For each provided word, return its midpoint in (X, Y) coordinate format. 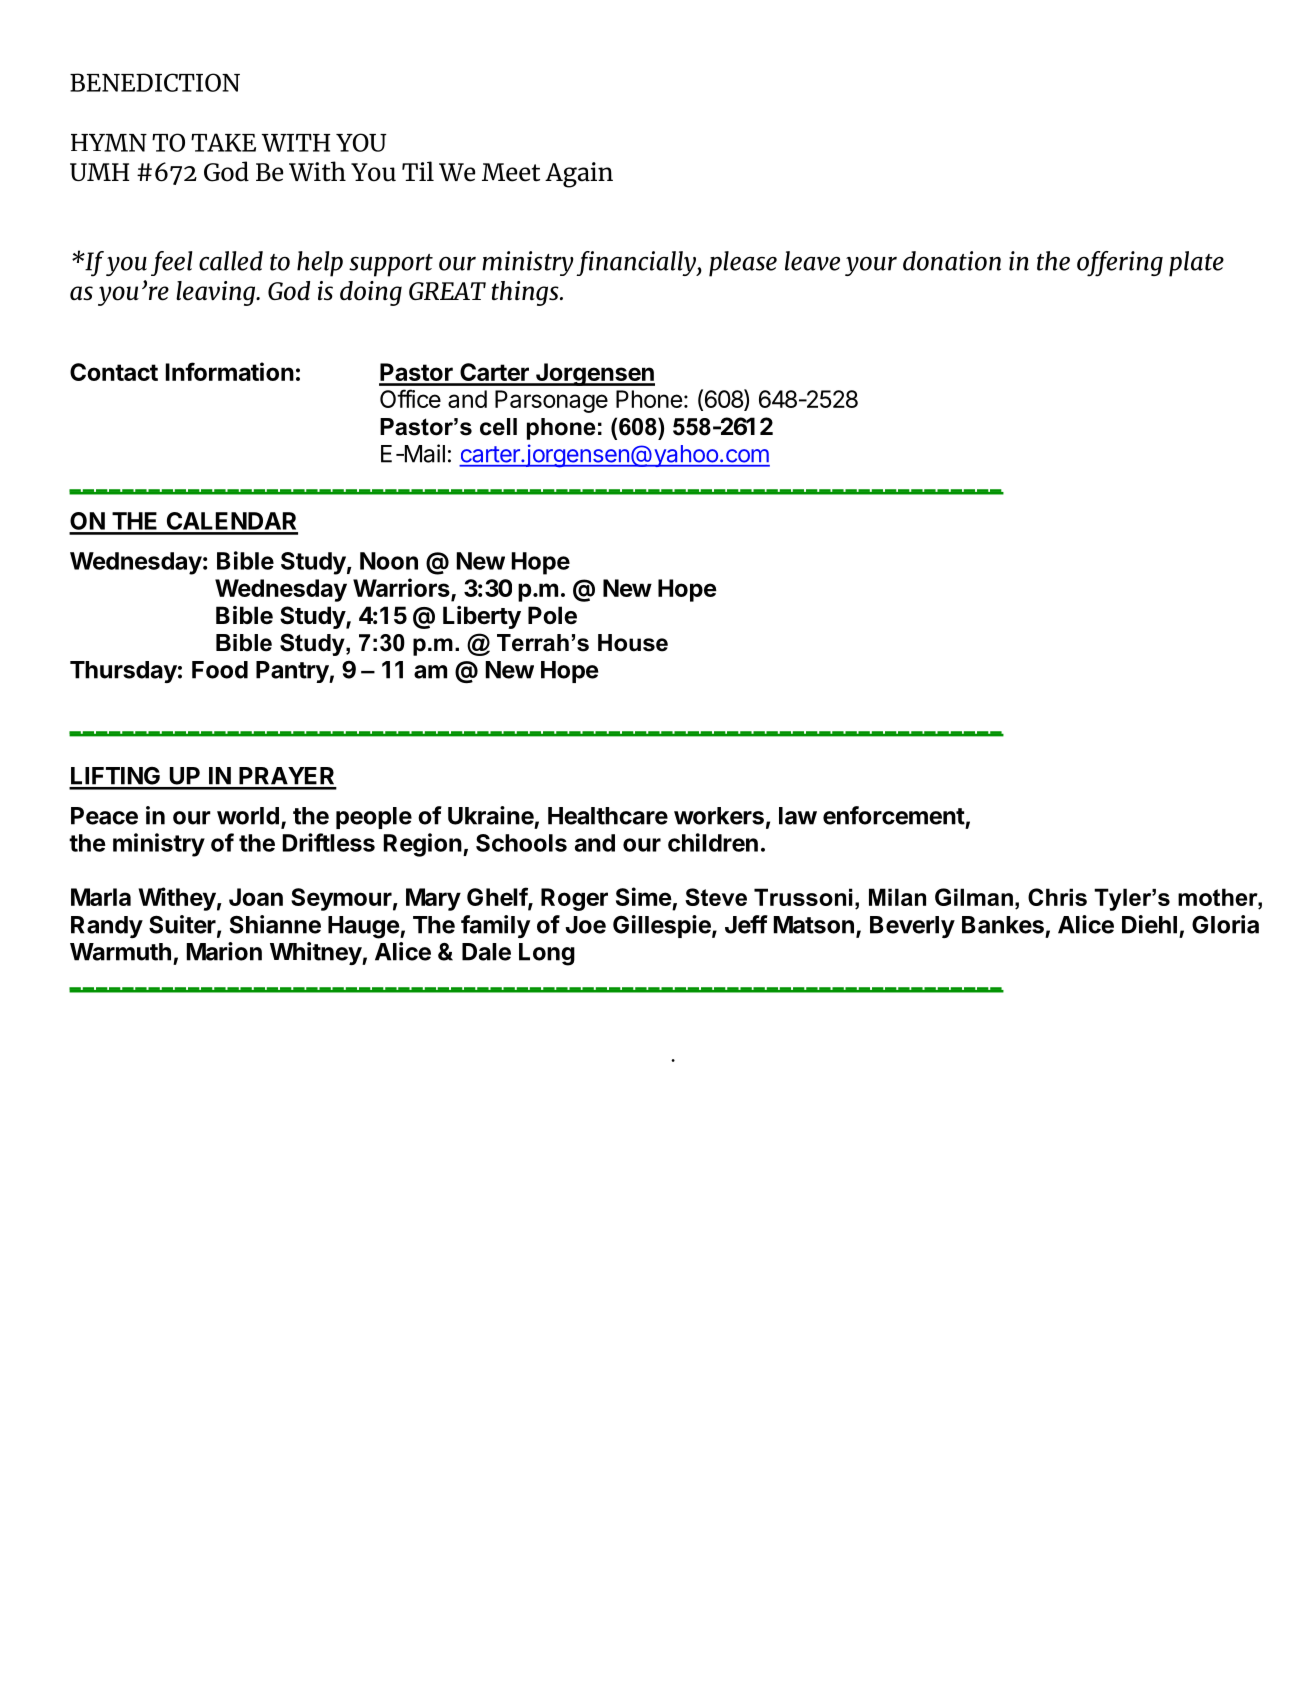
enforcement (894, 815)
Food (220, 670)
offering (1120, 264)
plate (1196, 264)
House (633, 643)
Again (579, 175)
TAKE (223, 142)
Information (230, 371)
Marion (224, 951)
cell (498, 427)
